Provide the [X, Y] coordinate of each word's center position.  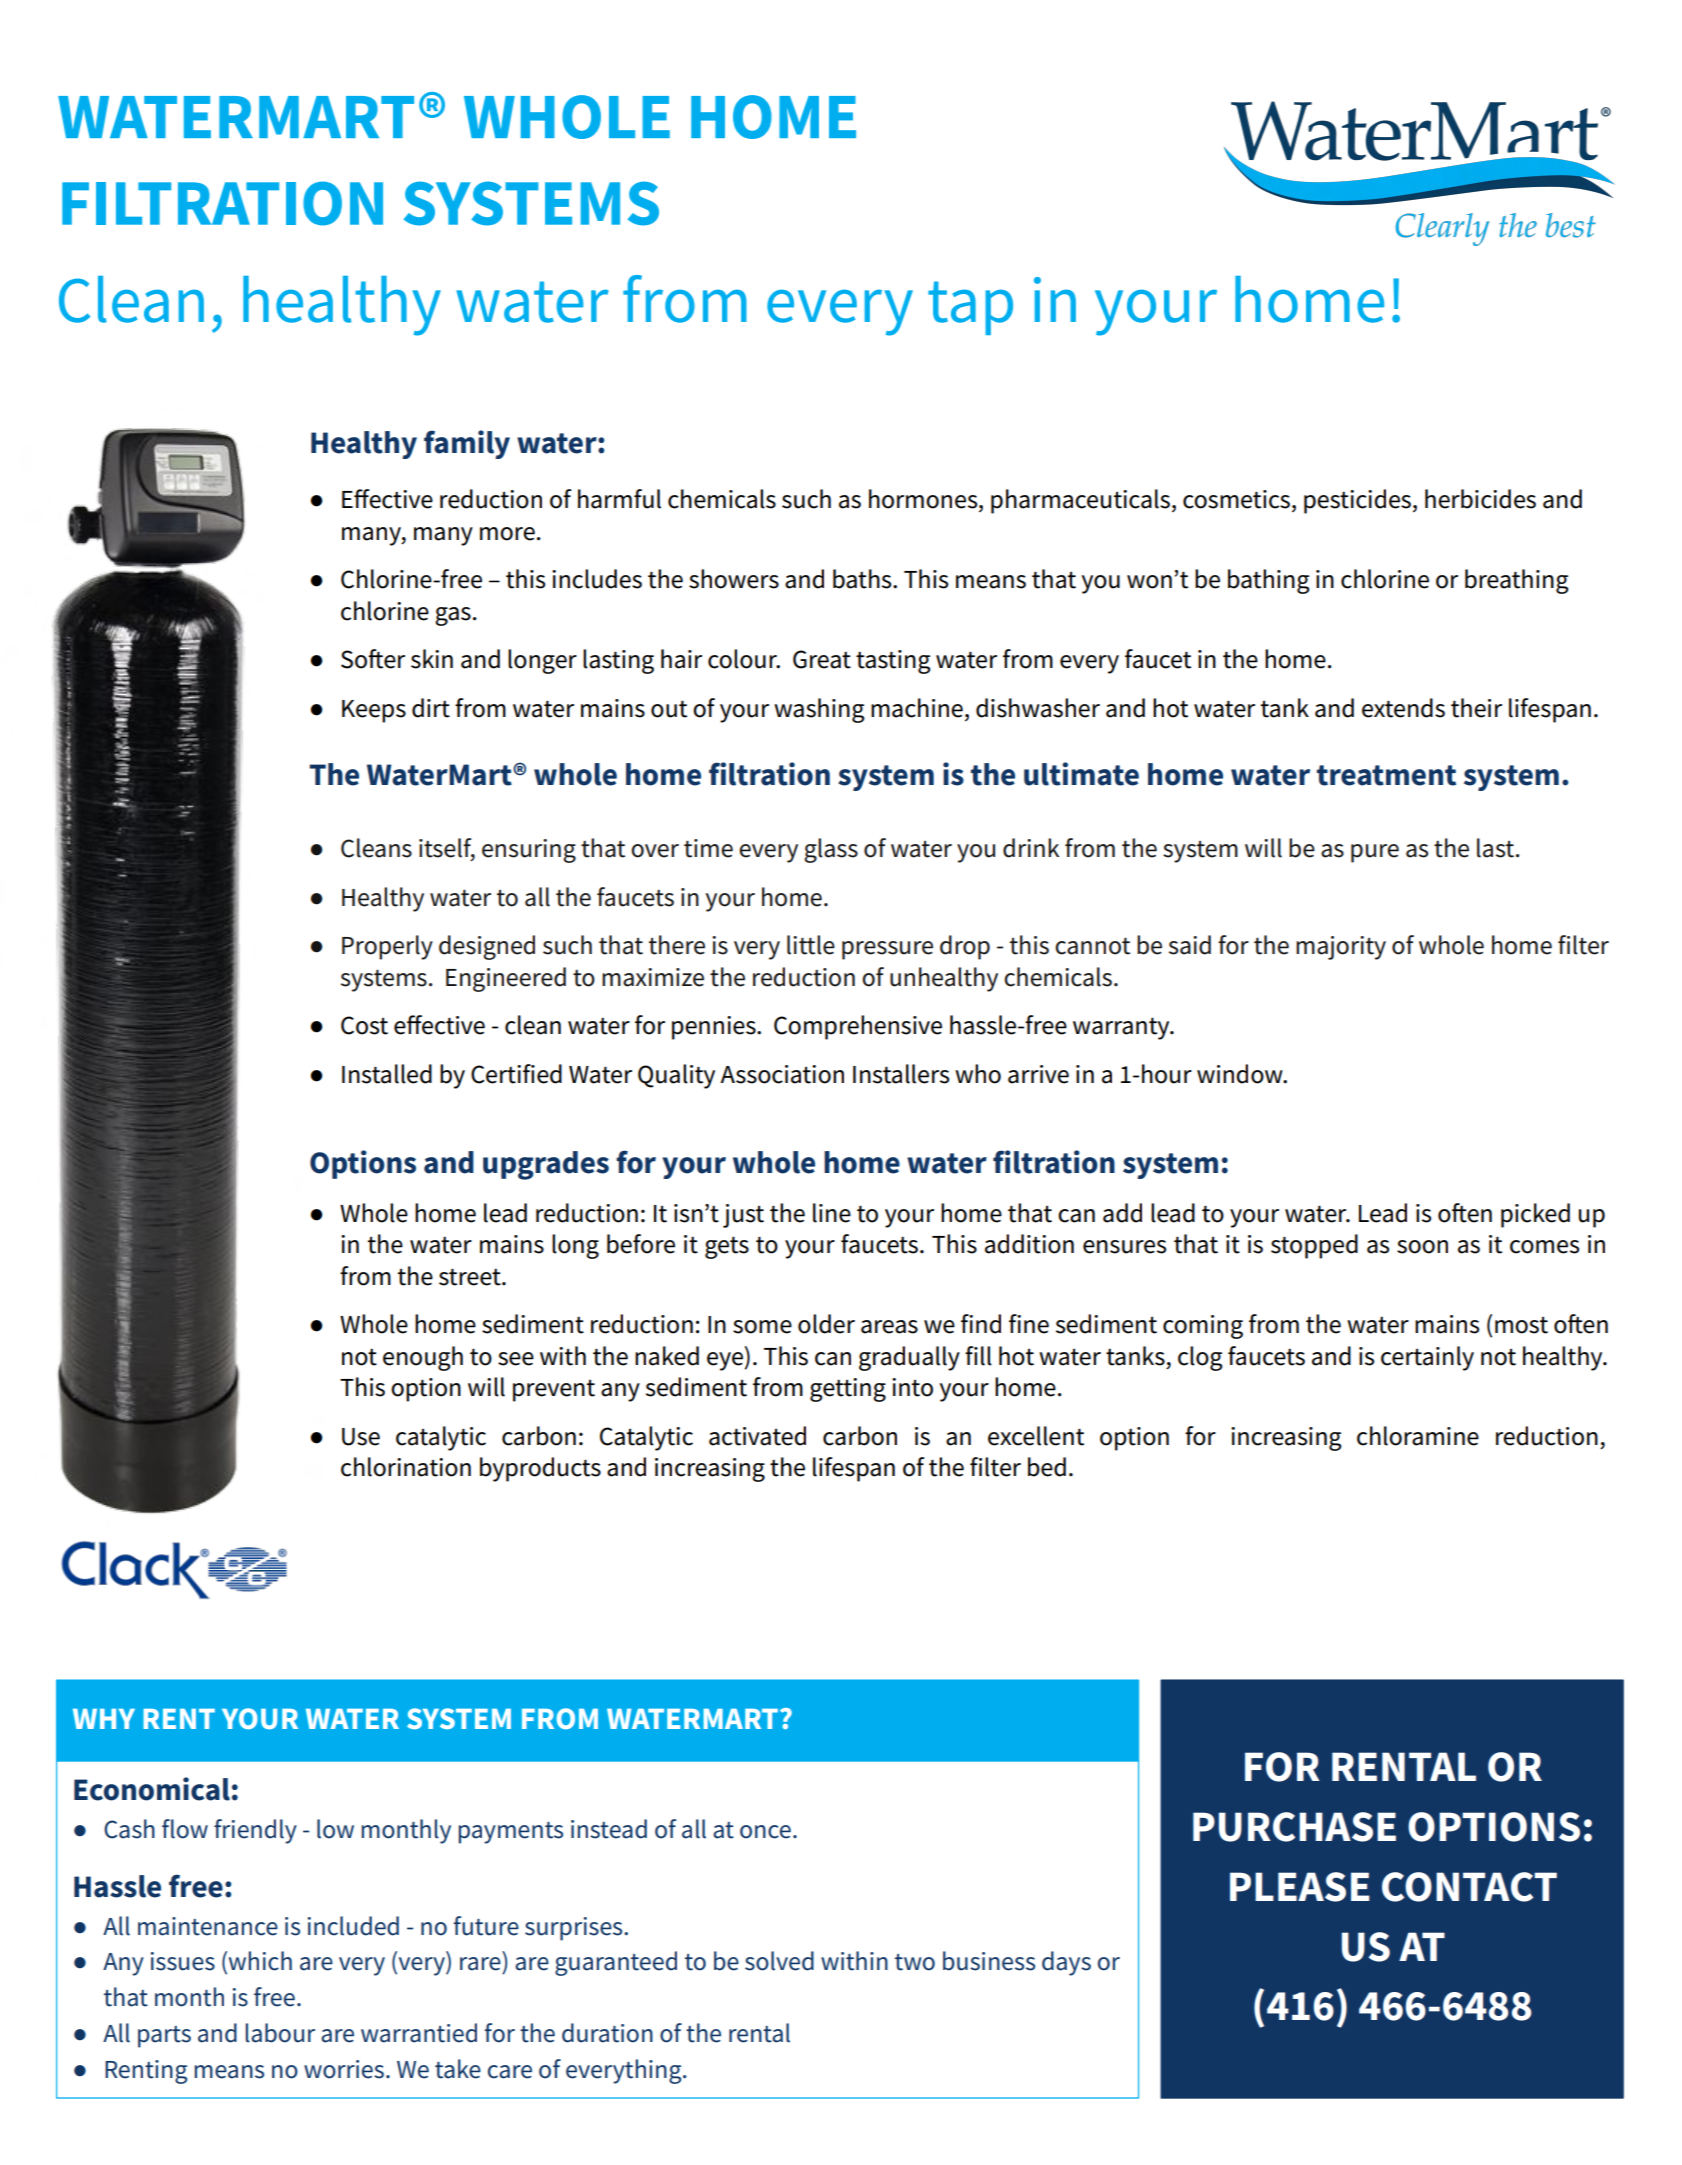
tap [970, 308]
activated [757, 1436]
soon [1422, 1247]
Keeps [374, 711]
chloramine [1418, 1436]
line [832, 1213]
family [467, 444]
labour [280, 2033]
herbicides [1480, 499]
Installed [387, 1074]
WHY [104, 1719]
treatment [1386, 775]
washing [819, 710]
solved [779, 1961]
